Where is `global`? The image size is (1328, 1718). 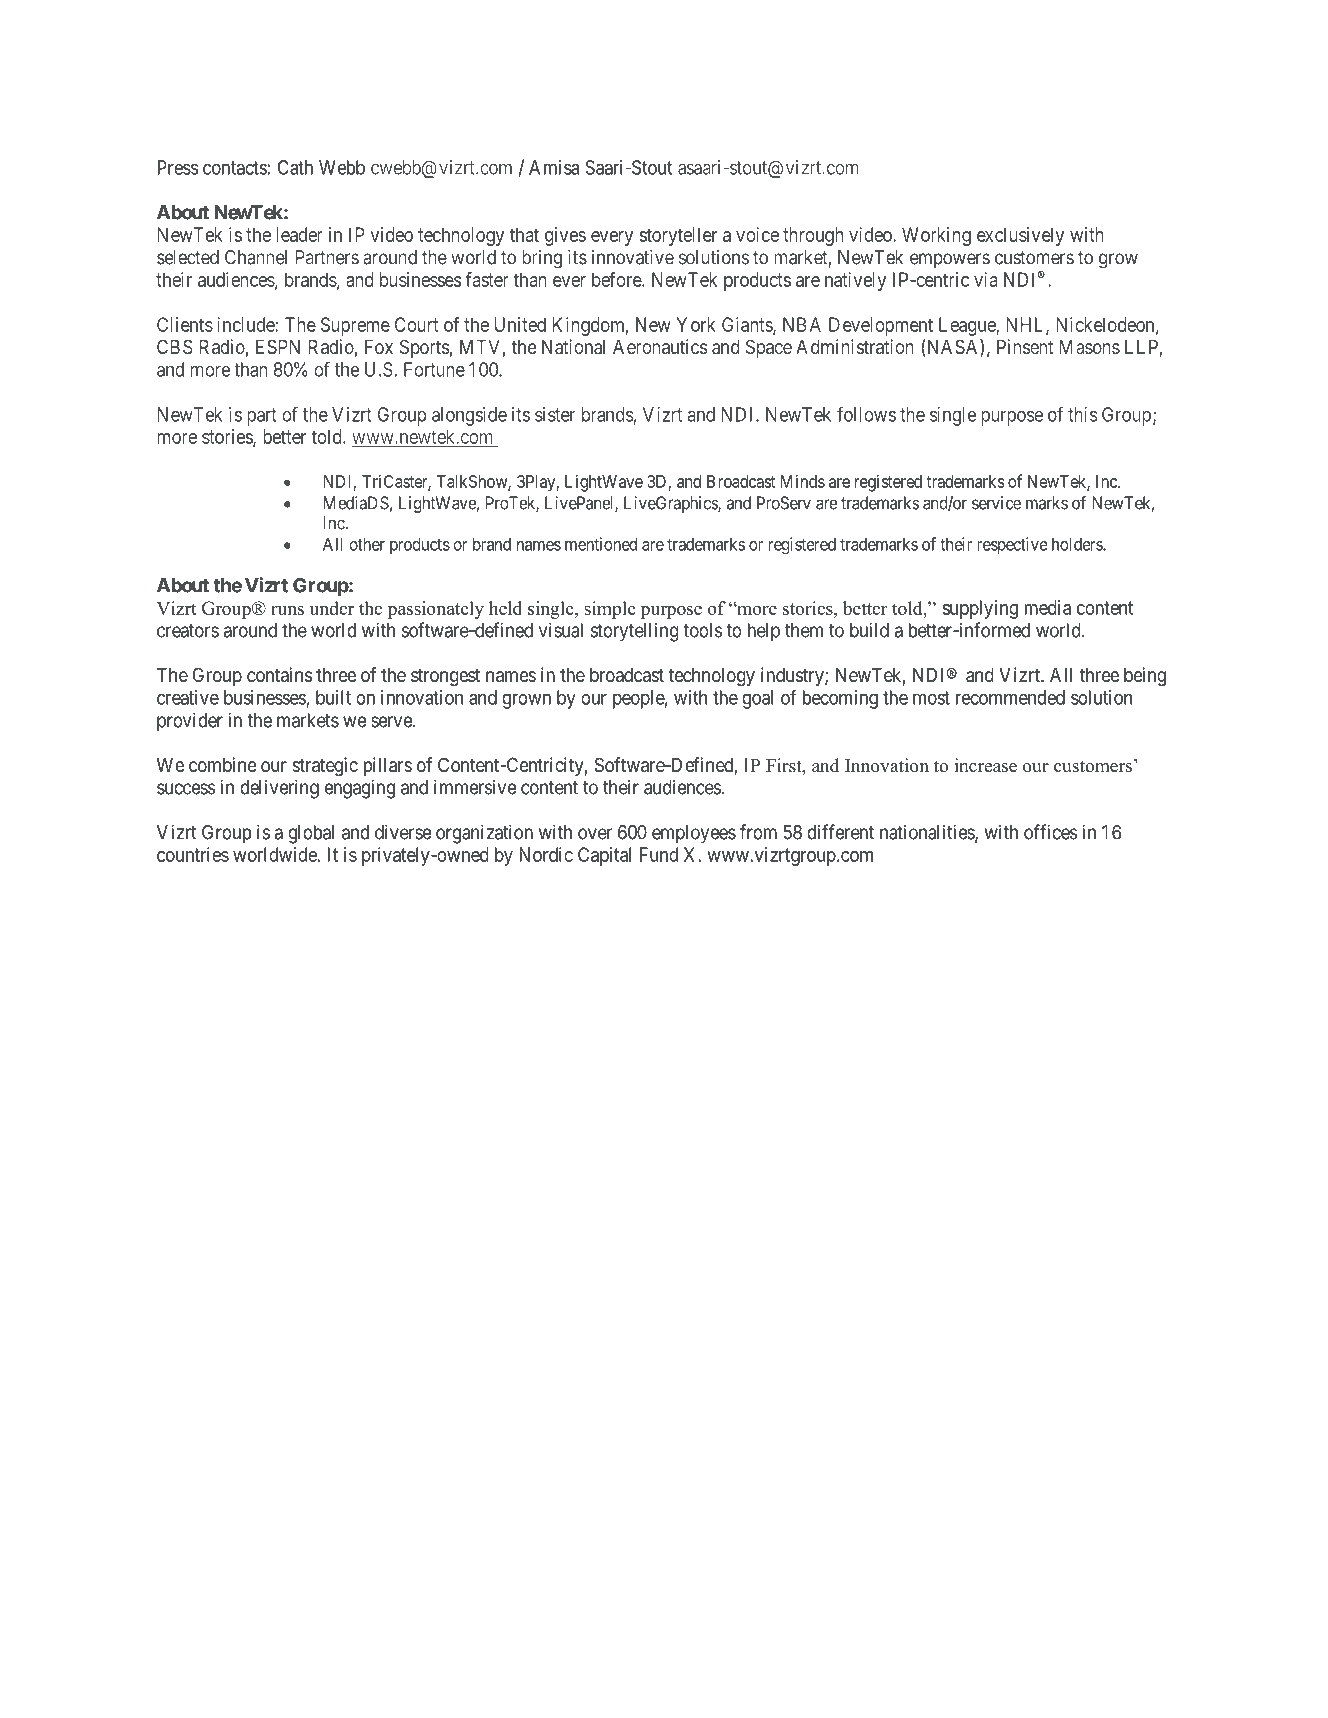
global is located at coordinates (311, 834).
